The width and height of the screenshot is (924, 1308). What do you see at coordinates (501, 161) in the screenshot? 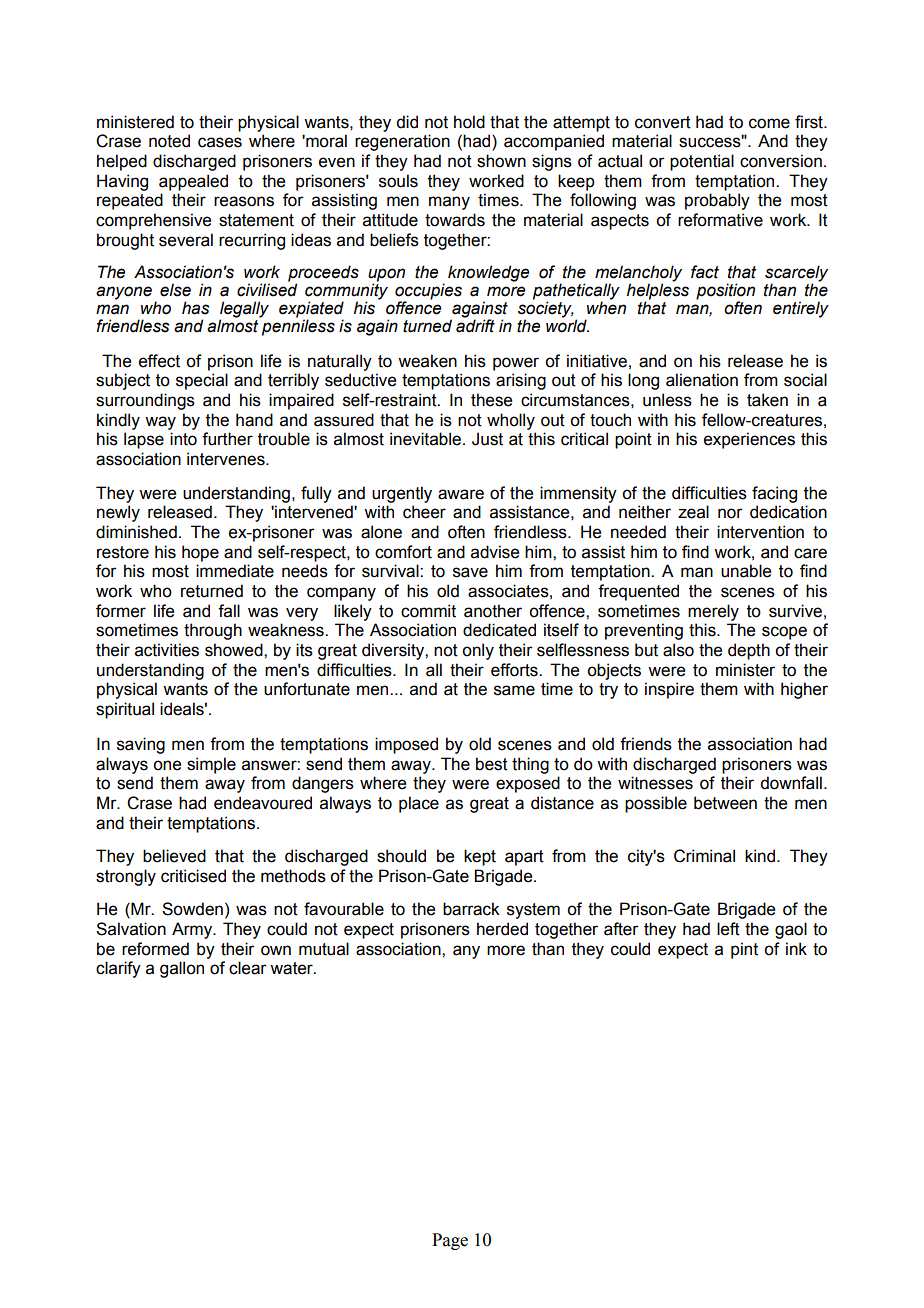
I see `shown` at bounding box center [501, 161].
